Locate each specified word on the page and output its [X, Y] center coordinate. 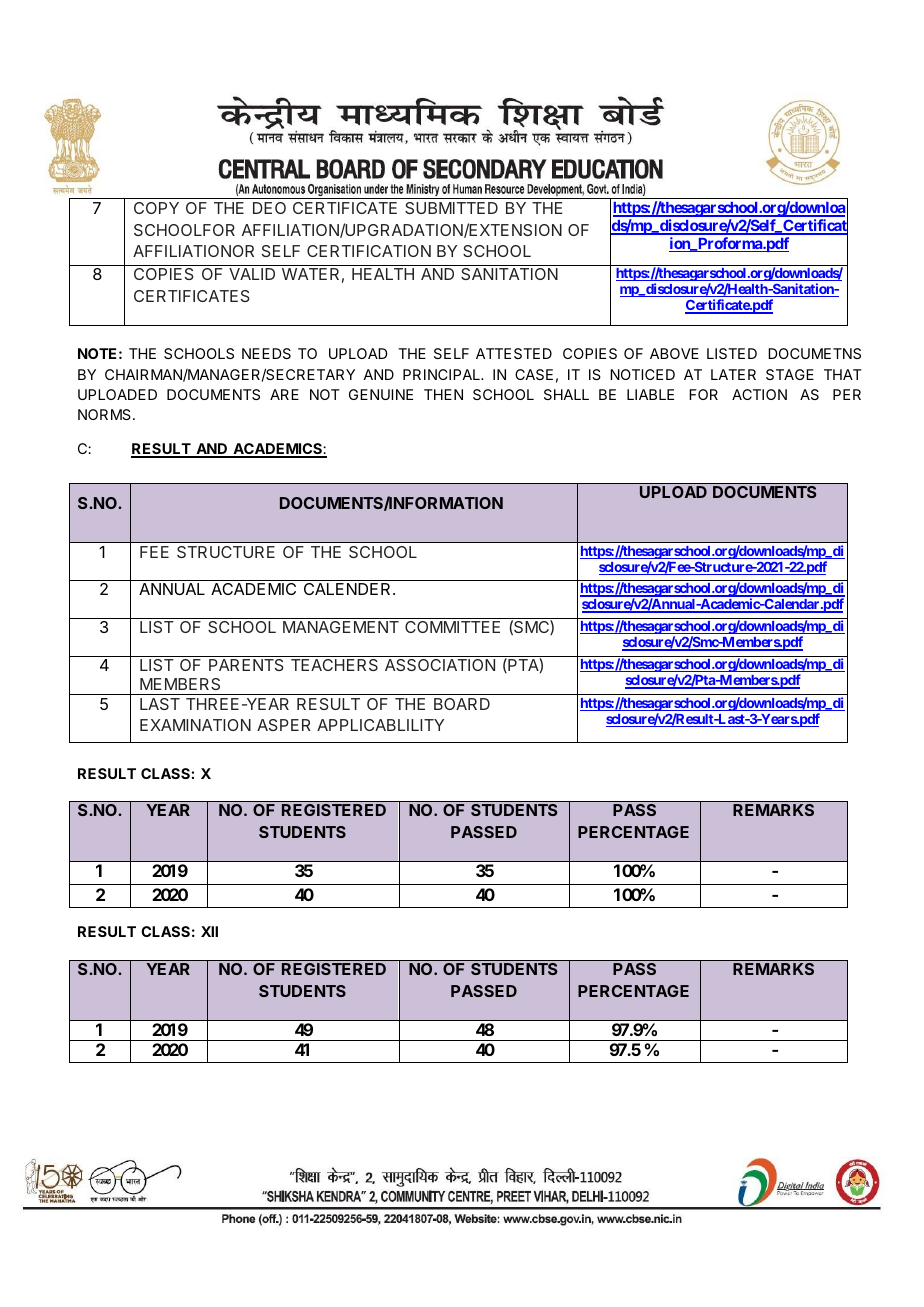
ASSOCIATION [440, 665]
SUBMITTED [451, 208]
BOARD [462, 704]
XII [209, 931]
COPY [156, 208]
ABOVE [674, 353]
